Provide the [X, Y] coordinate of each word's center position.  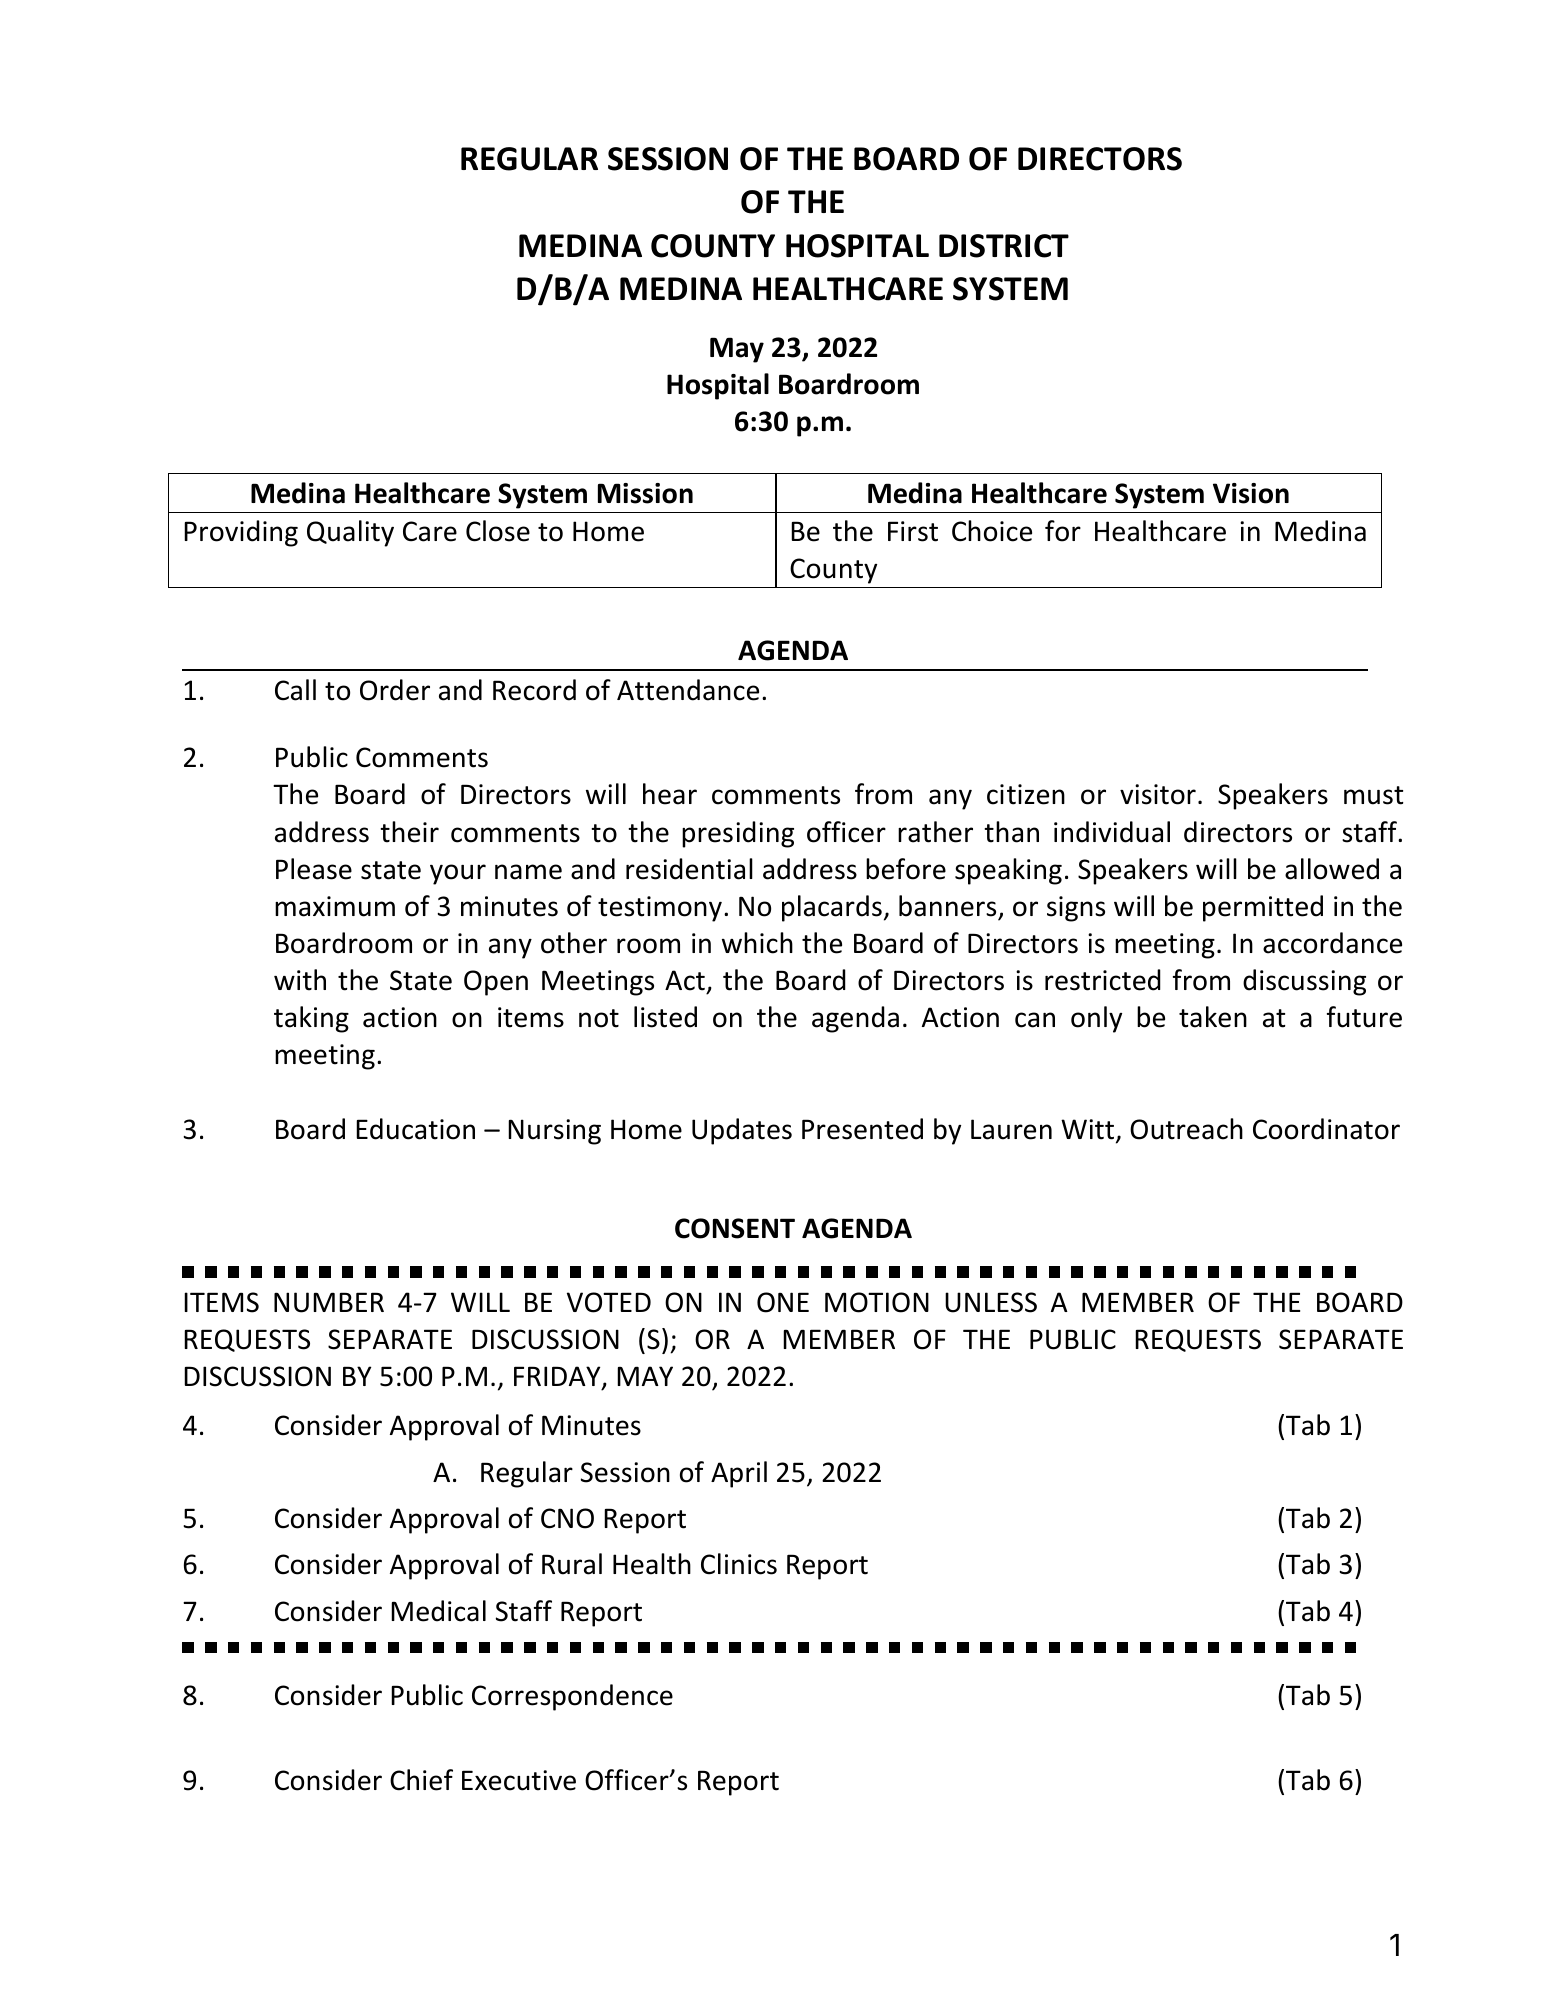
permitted [1263, 908]
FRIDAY [558, 1377]
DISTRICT [1004, 246]
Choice [992, 531]
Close [498, 531]
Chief [421, 1780]
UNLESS [991, 1302]
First [913, 531]
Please [314, 869]
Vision [1251, 493]
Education [415, 1129]
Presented [862, 1129]
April [739, 1474]
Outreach [1186, 1129]
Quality [350, 533]
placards [832, 908]
